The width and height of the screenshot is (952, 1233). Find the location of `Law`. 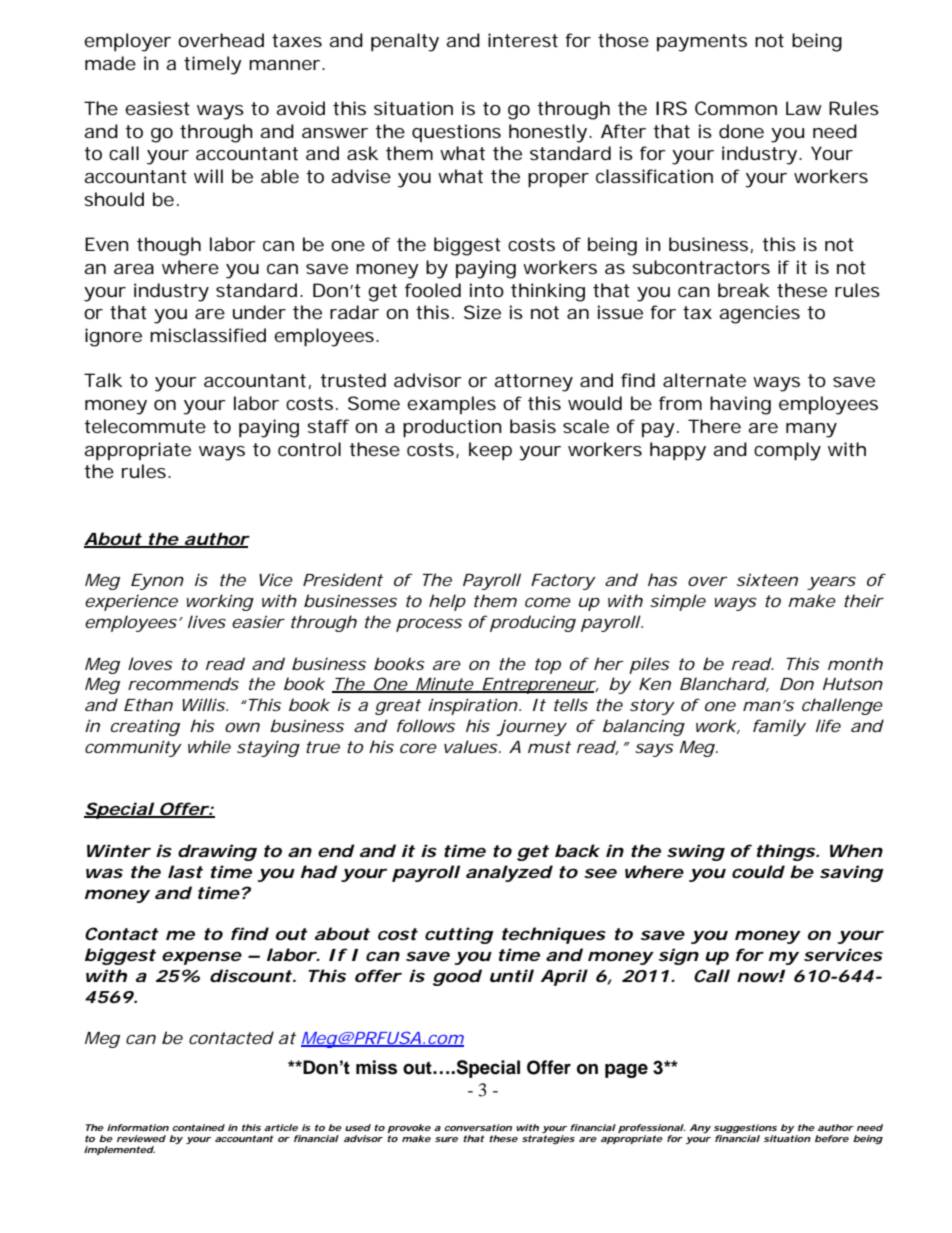

Law is located at coordinates (804, 108).
